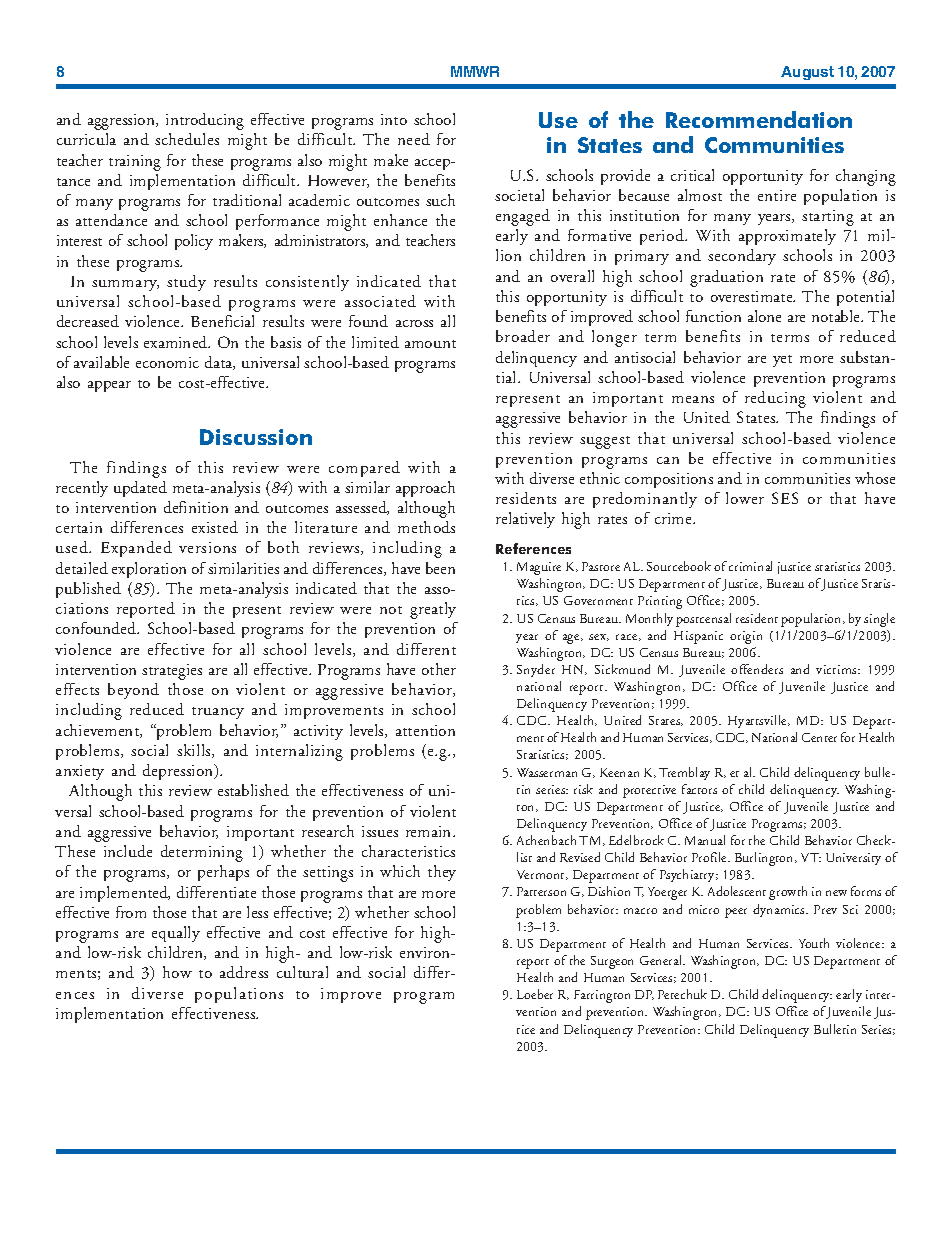 The image size is (952, 1233). I want to click on amount, so click(430, 344).
